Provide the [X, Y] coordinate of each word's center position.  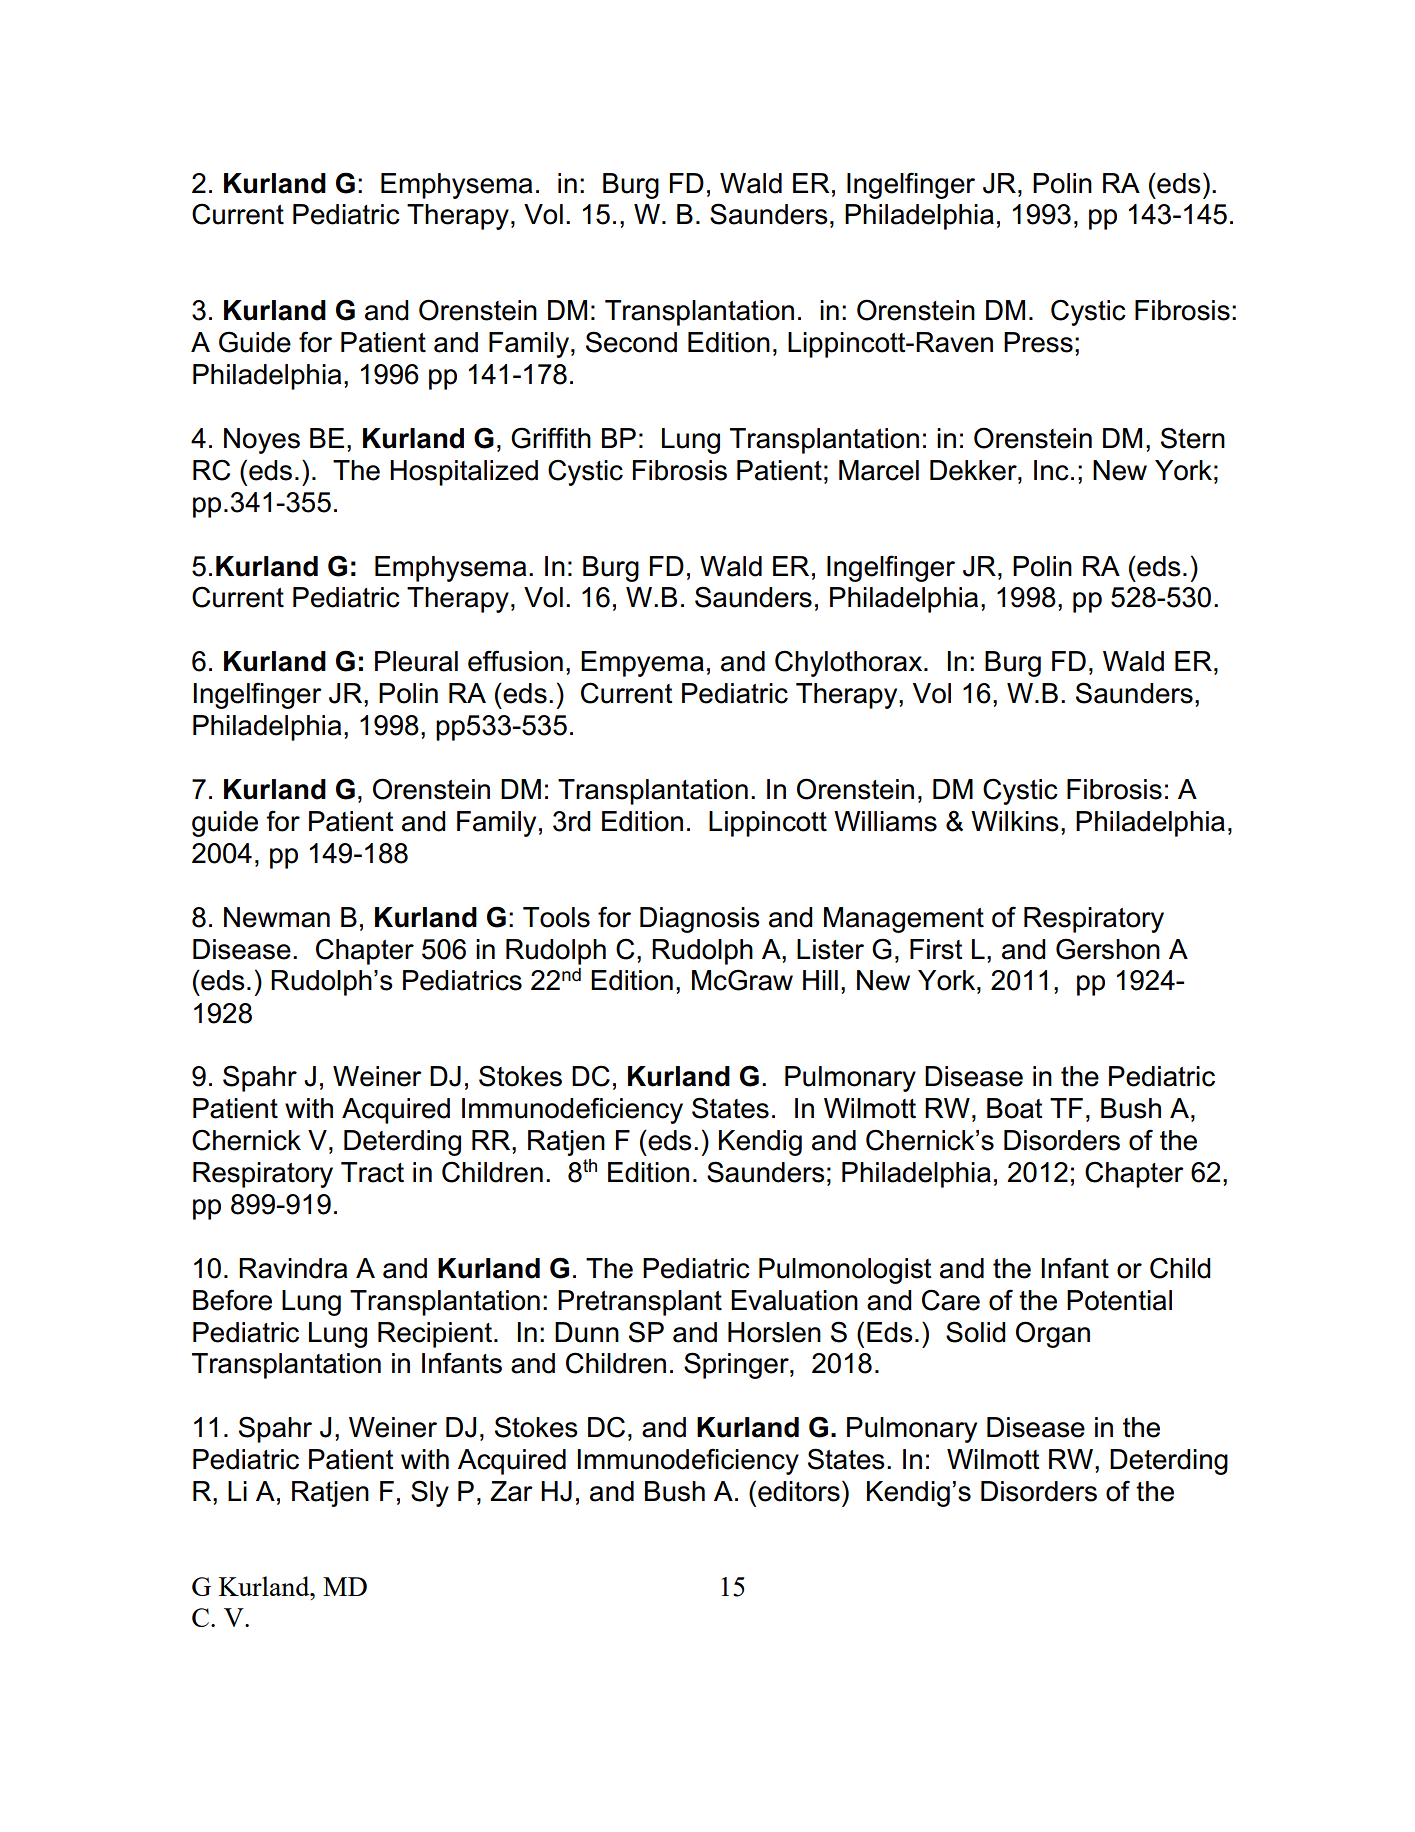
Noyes [262, 441]
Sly [430, 1493]
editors [799, 1491]
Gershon [1108, 949]
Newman [277, 917]
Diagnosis [700, 920]
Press [1038, 342]
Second [631, 342]
